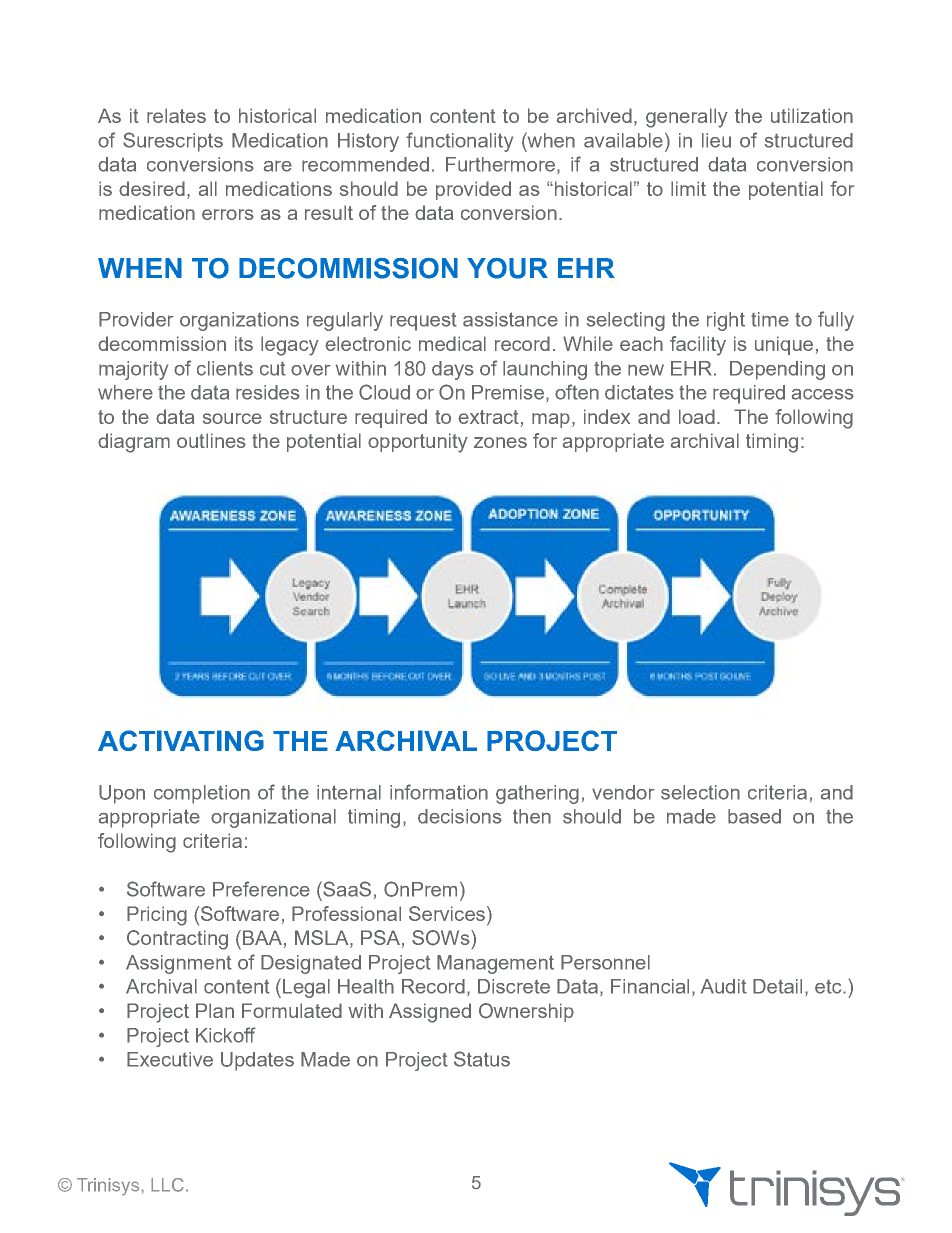  What do you see at coordinates (176, 115) in the image?
I see `relates` at bounding box center [176, 115].
